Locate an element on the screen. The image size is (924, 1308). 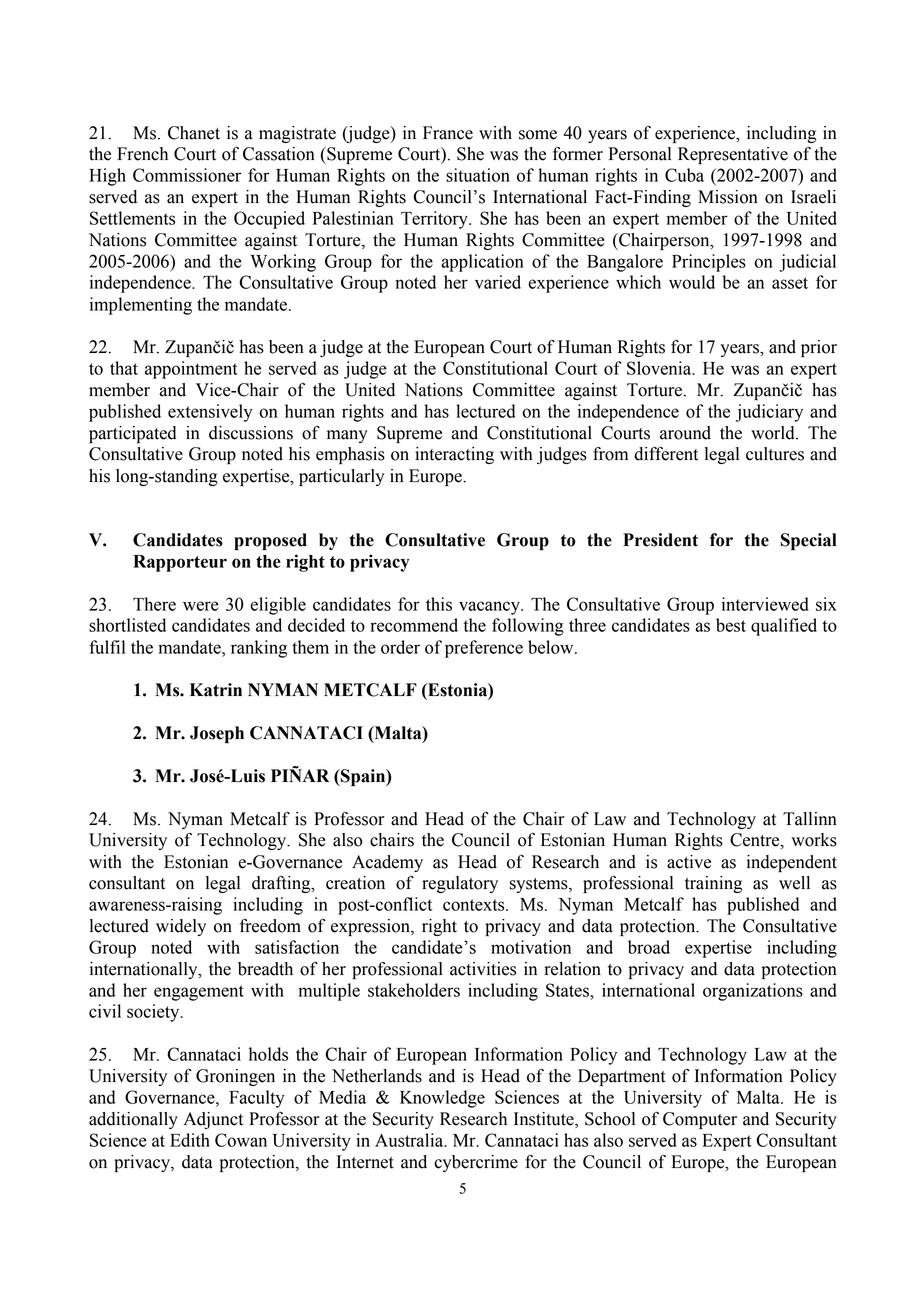
were is located at coordinates (201, 606).
